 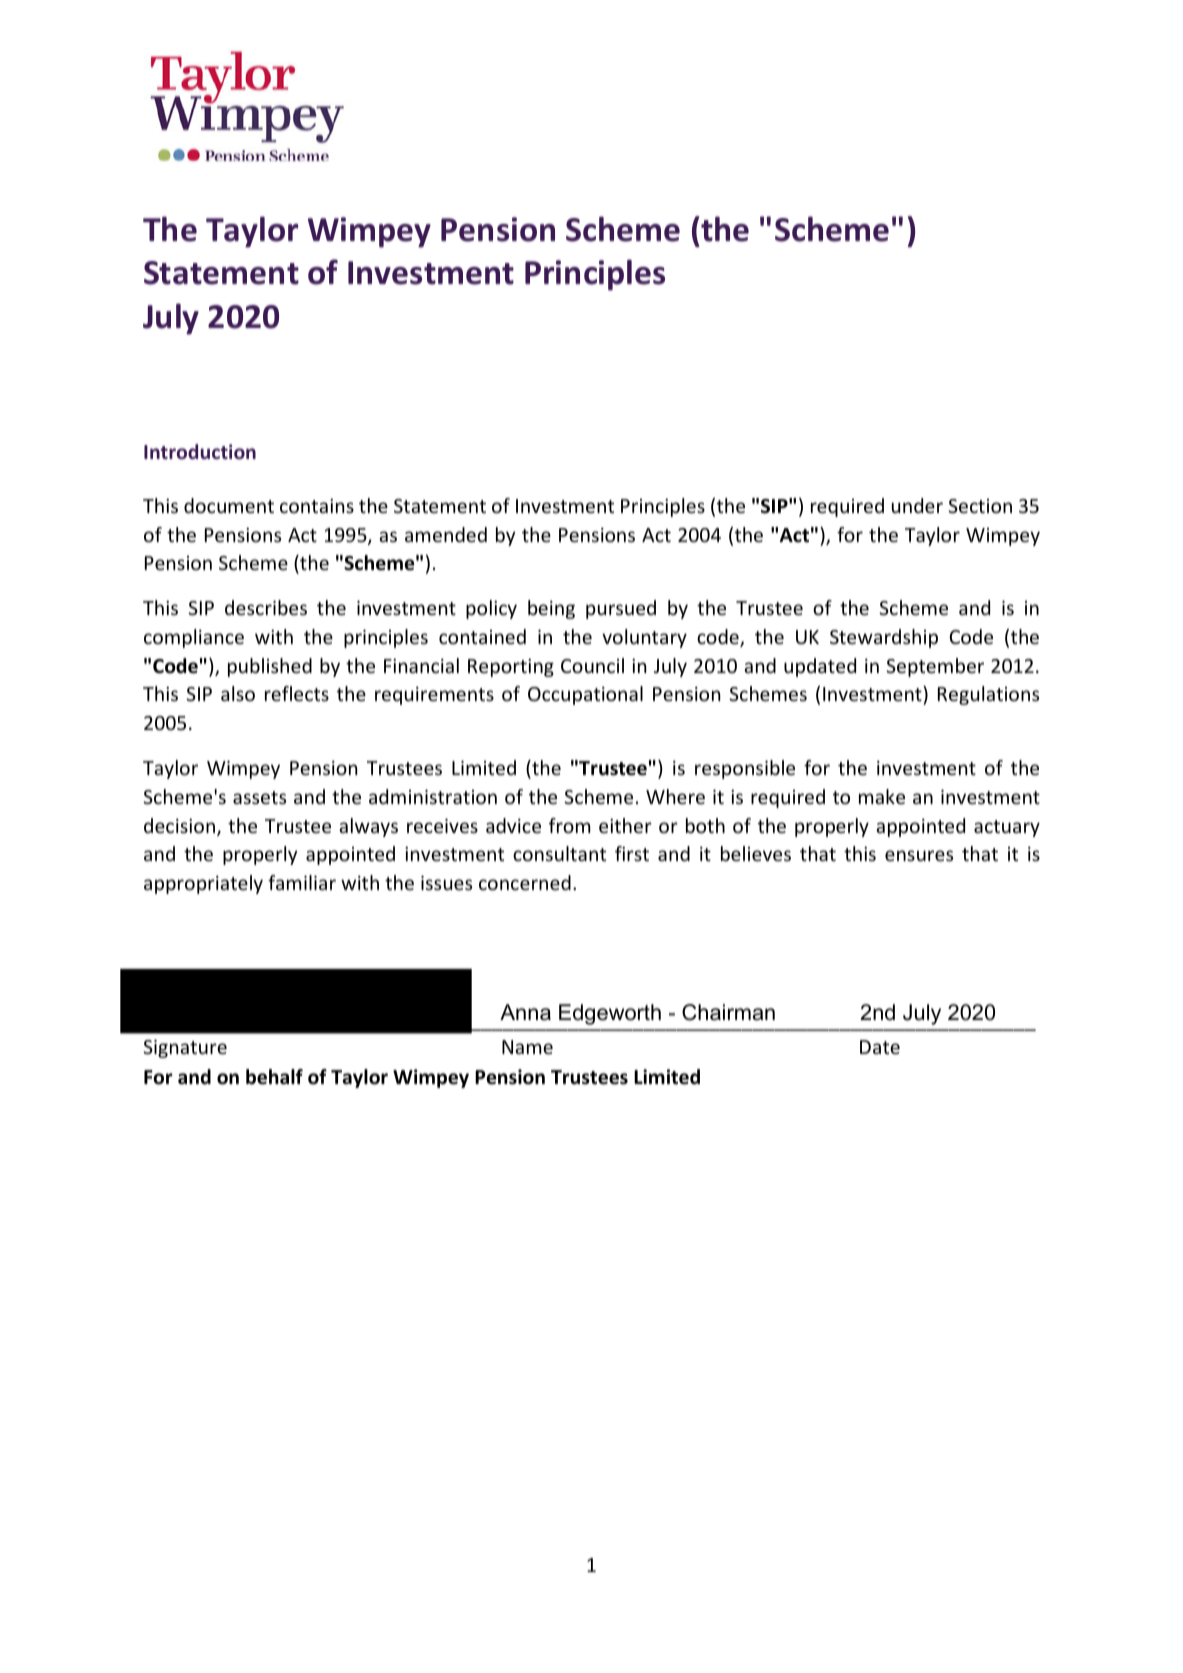 I want to click on familiar, so click(x=302, y=882).
